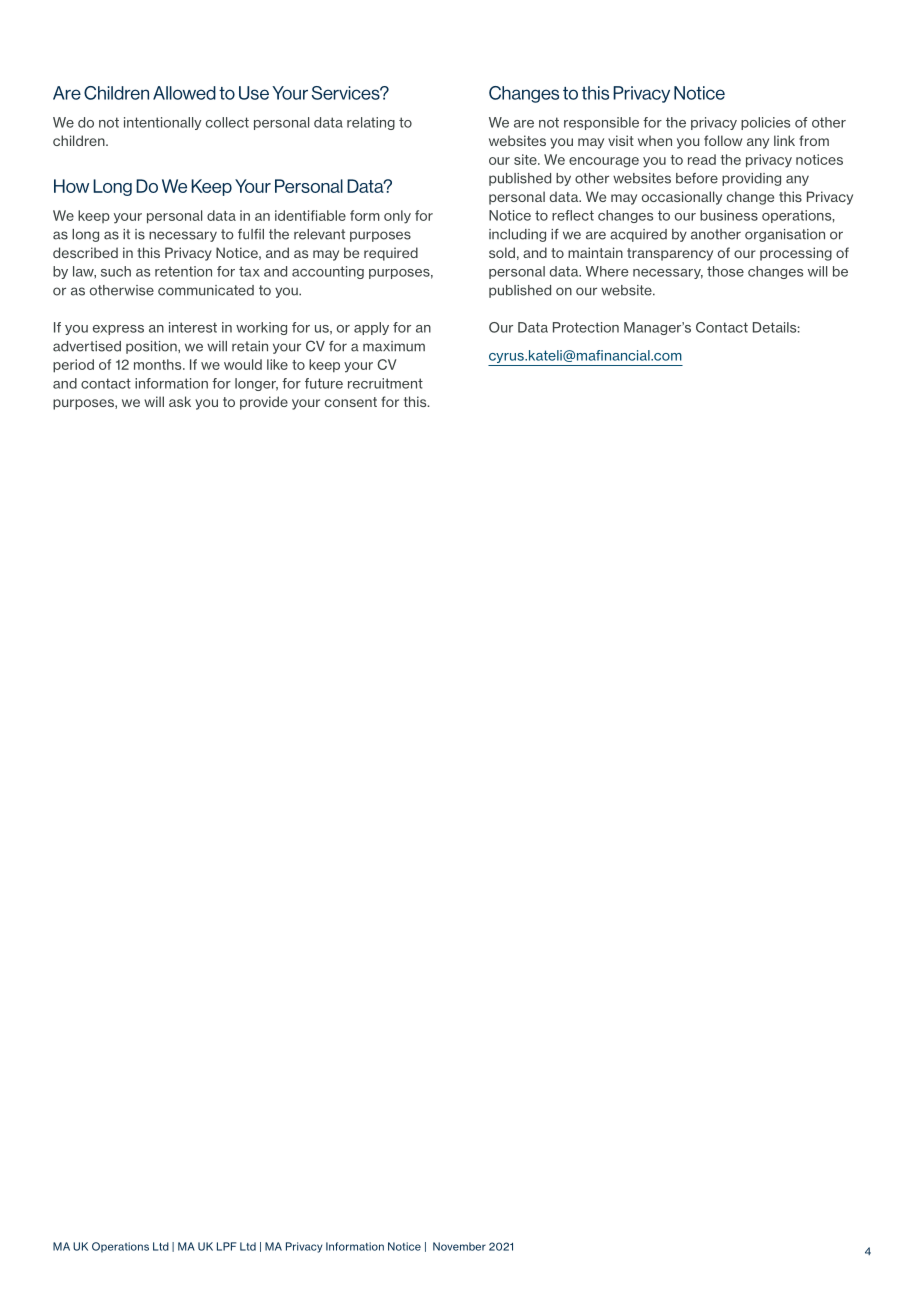 This page has width=924, height=1308. Describe the element at coordinates (264, 403) in the page. I see `provide` at that location.
